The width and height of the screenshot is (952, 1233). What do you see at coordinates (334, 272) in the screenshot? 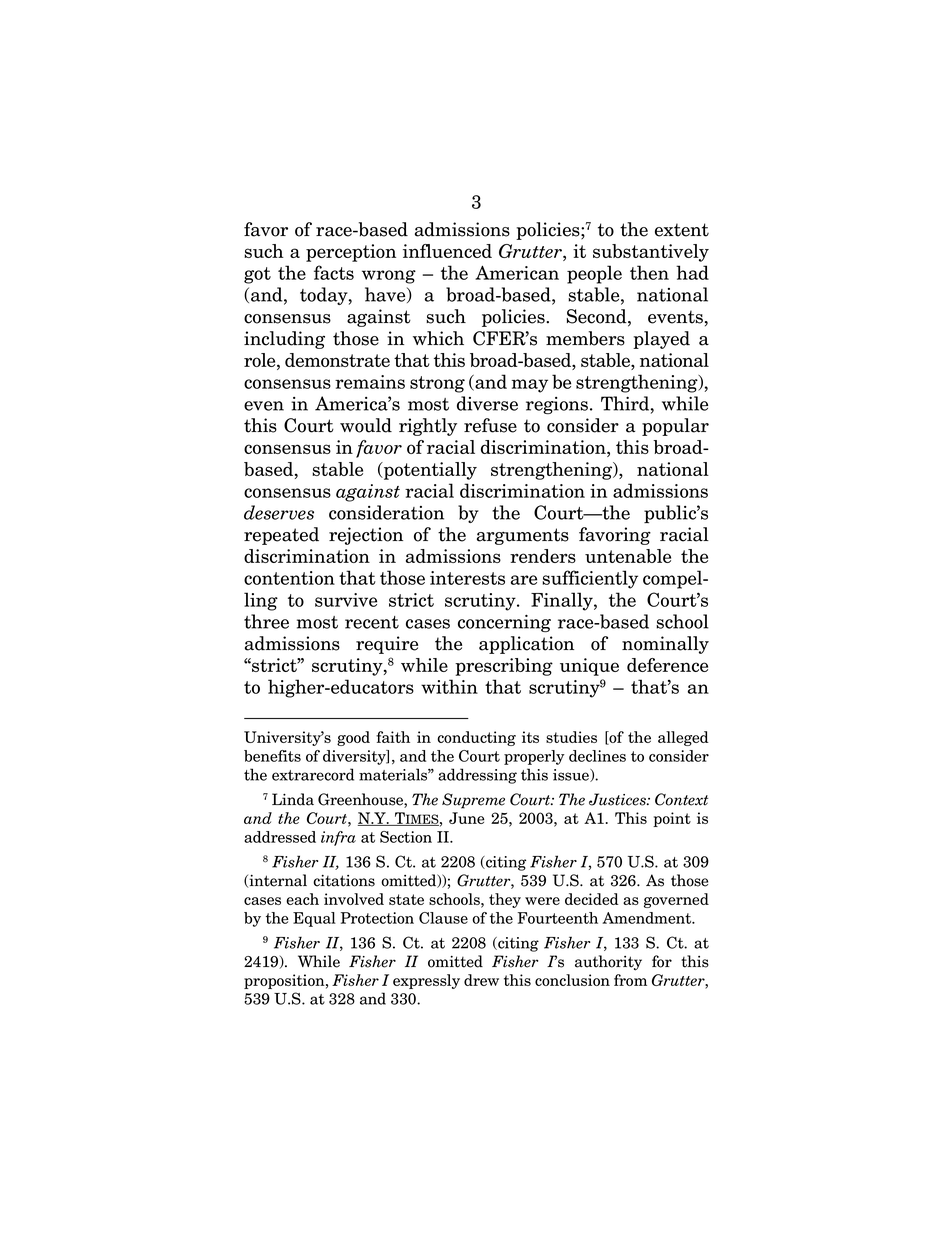
I see `facts` at bounding box center [334, 272].
